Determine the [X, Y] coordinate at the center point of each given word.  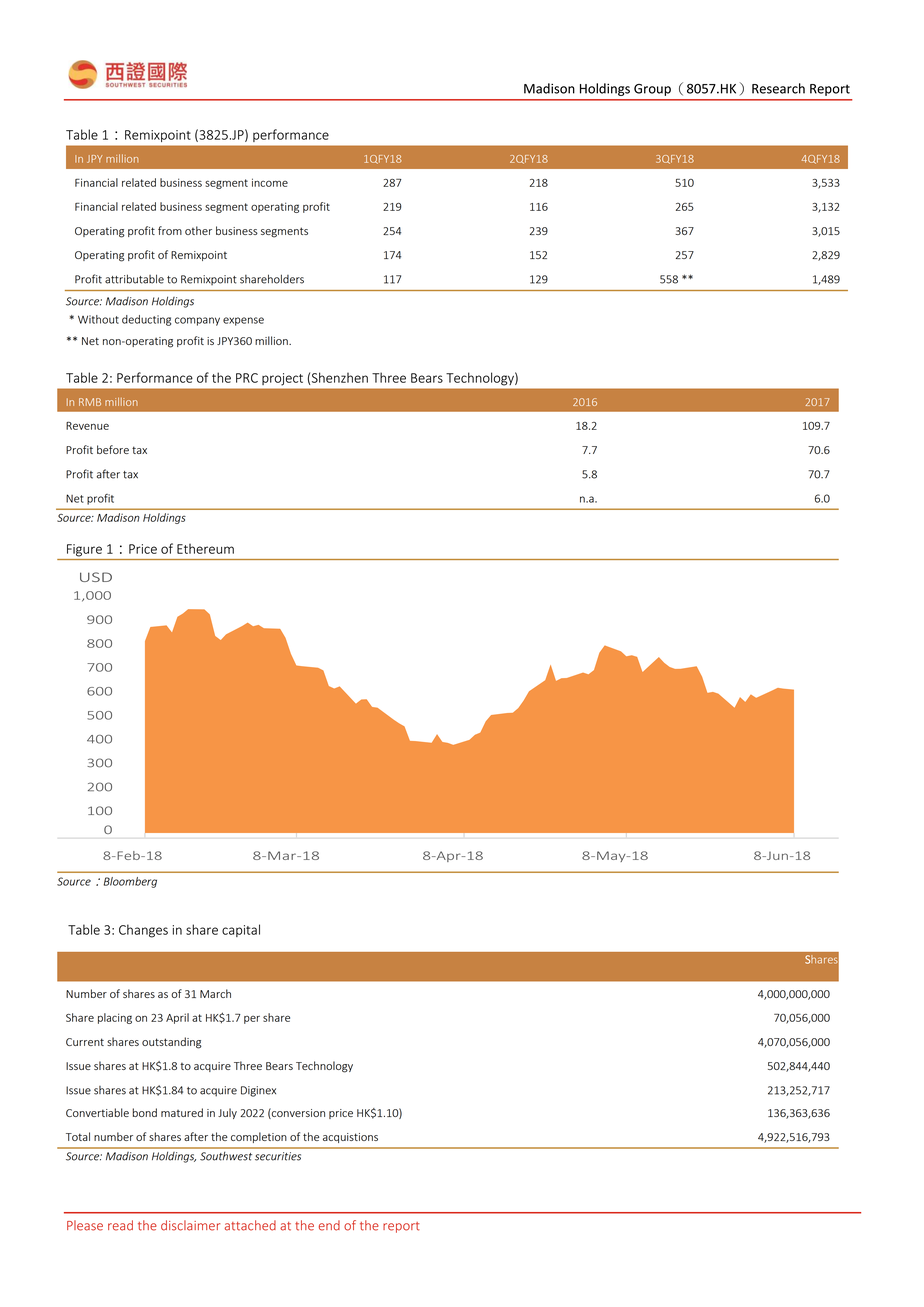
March [215, 993]
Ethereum [205, 549]
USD [96, 577]
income [270, 182]
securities [278, 1156]
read [120, 1225]
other [198, 230]
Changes [143, 931]
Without [98, 319]
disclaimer [190, 1225]
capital [241, 930]
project [282, 379]
